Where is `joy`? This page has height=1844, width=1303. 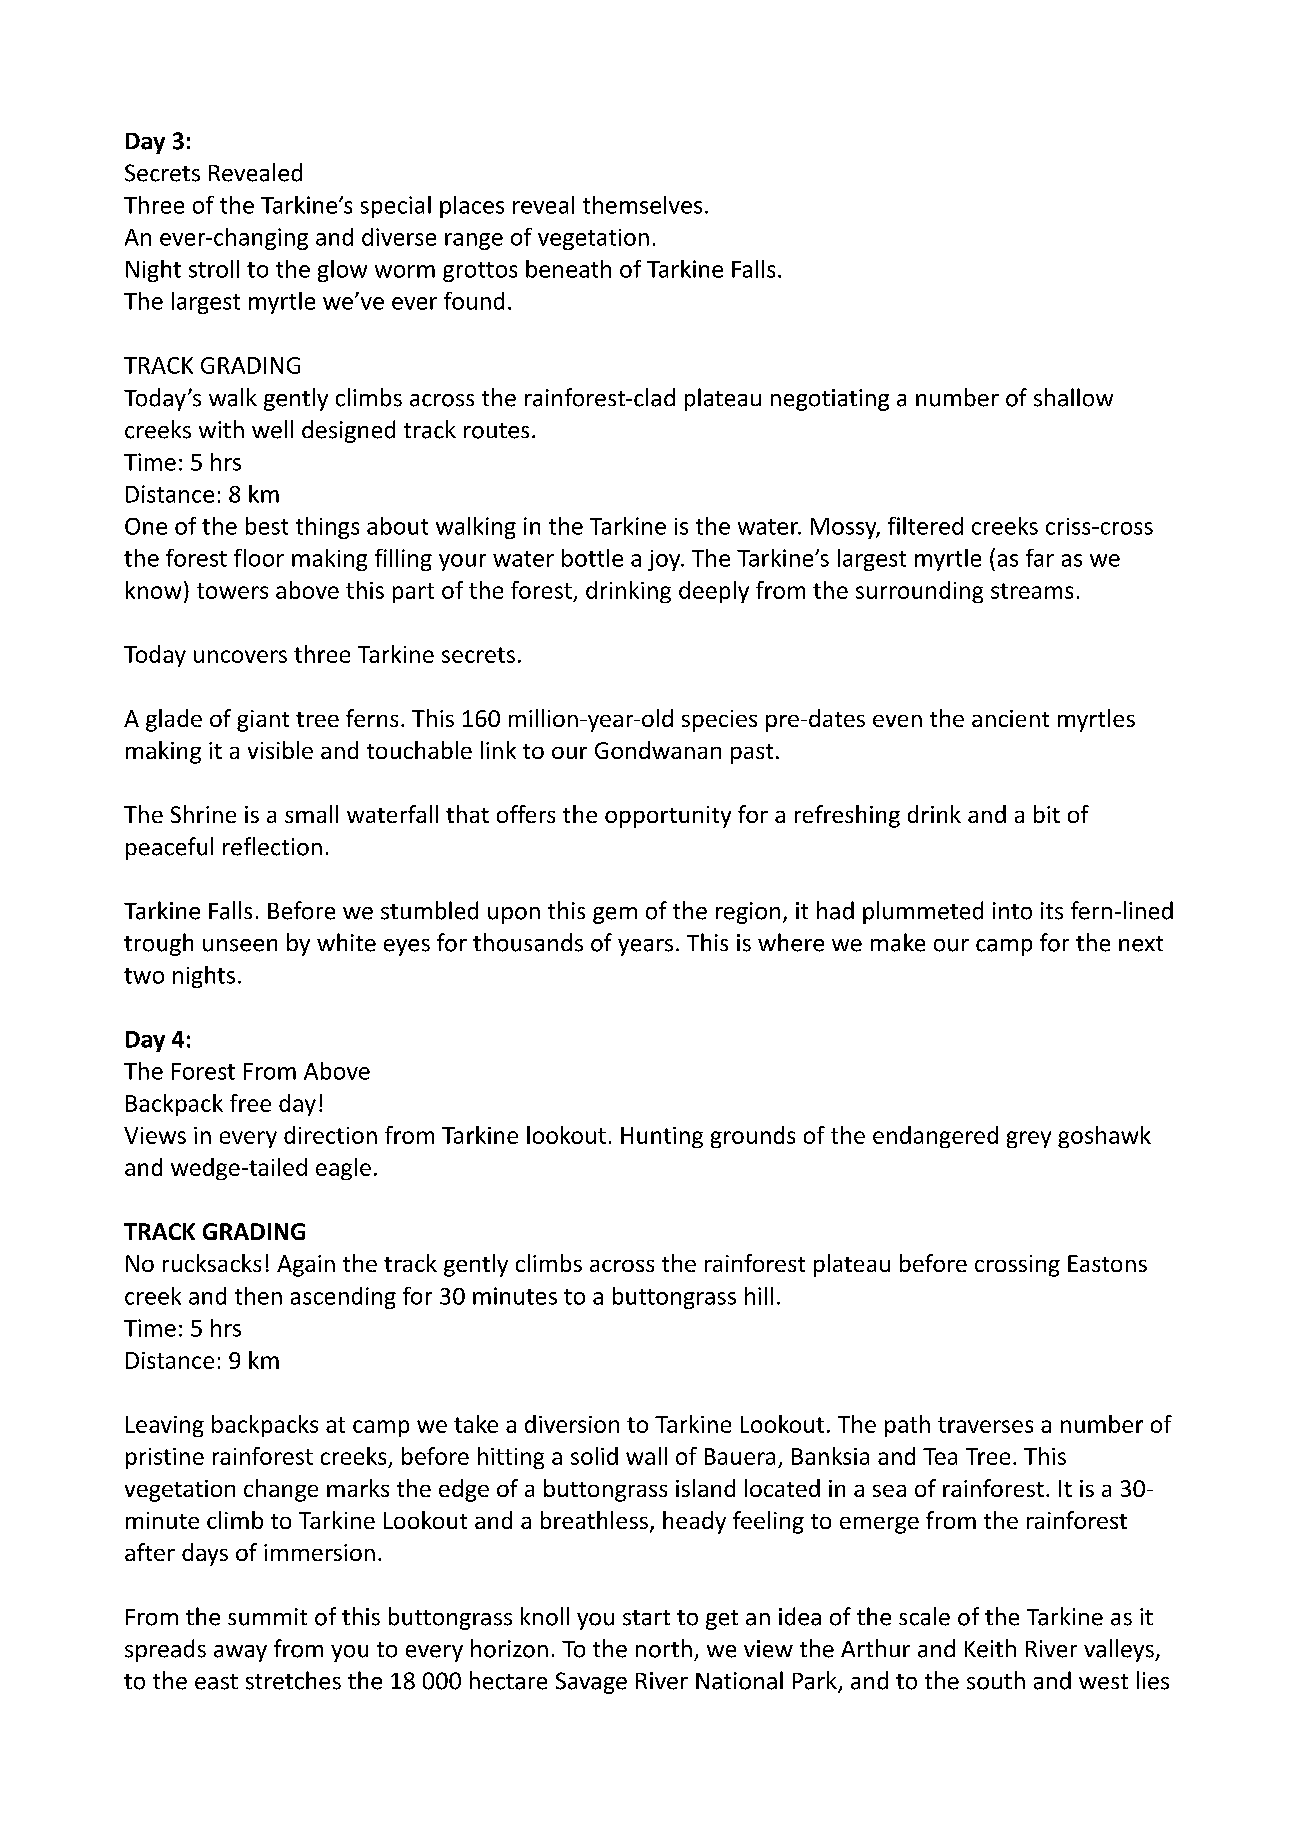 joy is located at coordinates (665, 560).
